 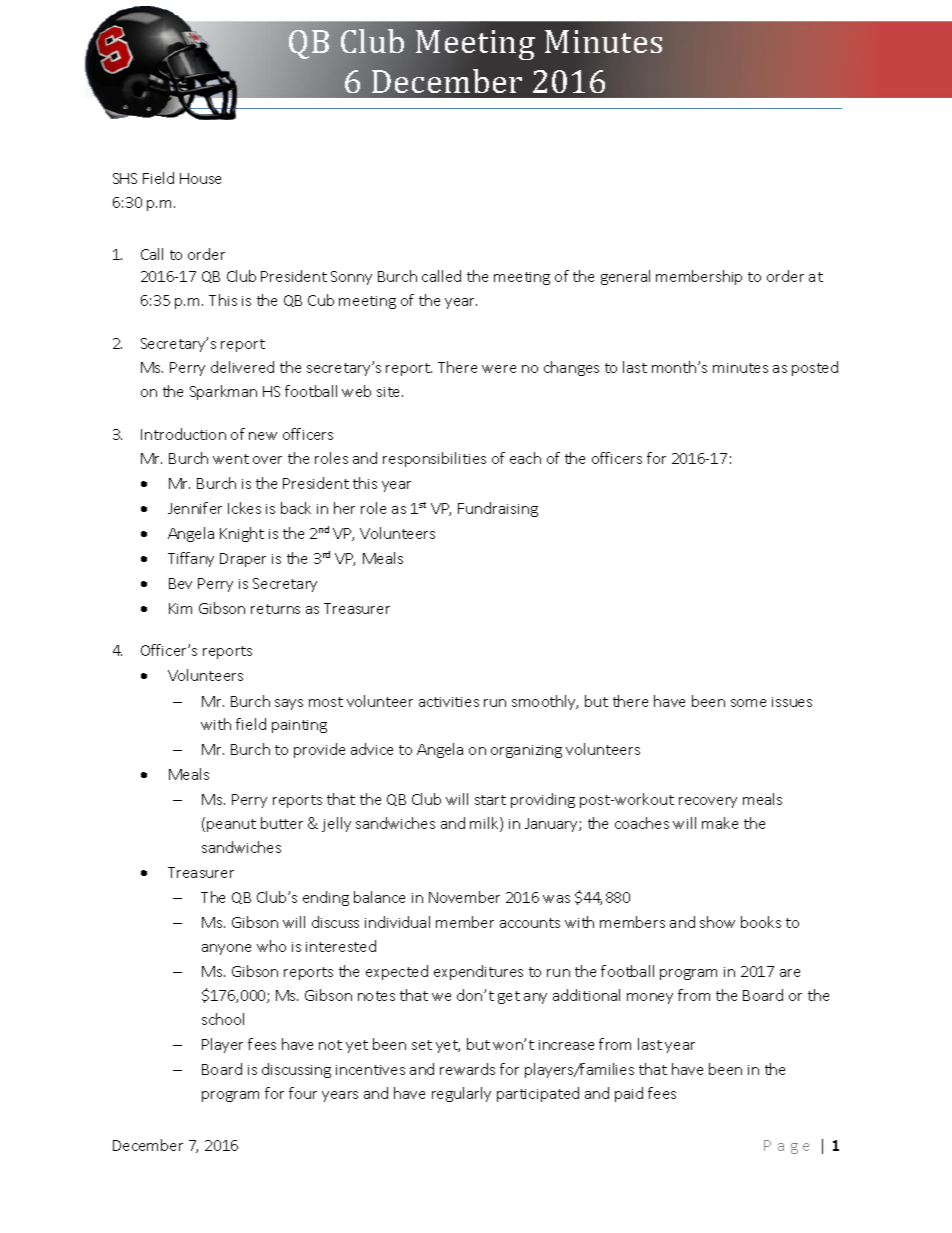 What do you see at coordinates (336, 824) in the image?
I see `jelly` at bounding box center [336, 824].
